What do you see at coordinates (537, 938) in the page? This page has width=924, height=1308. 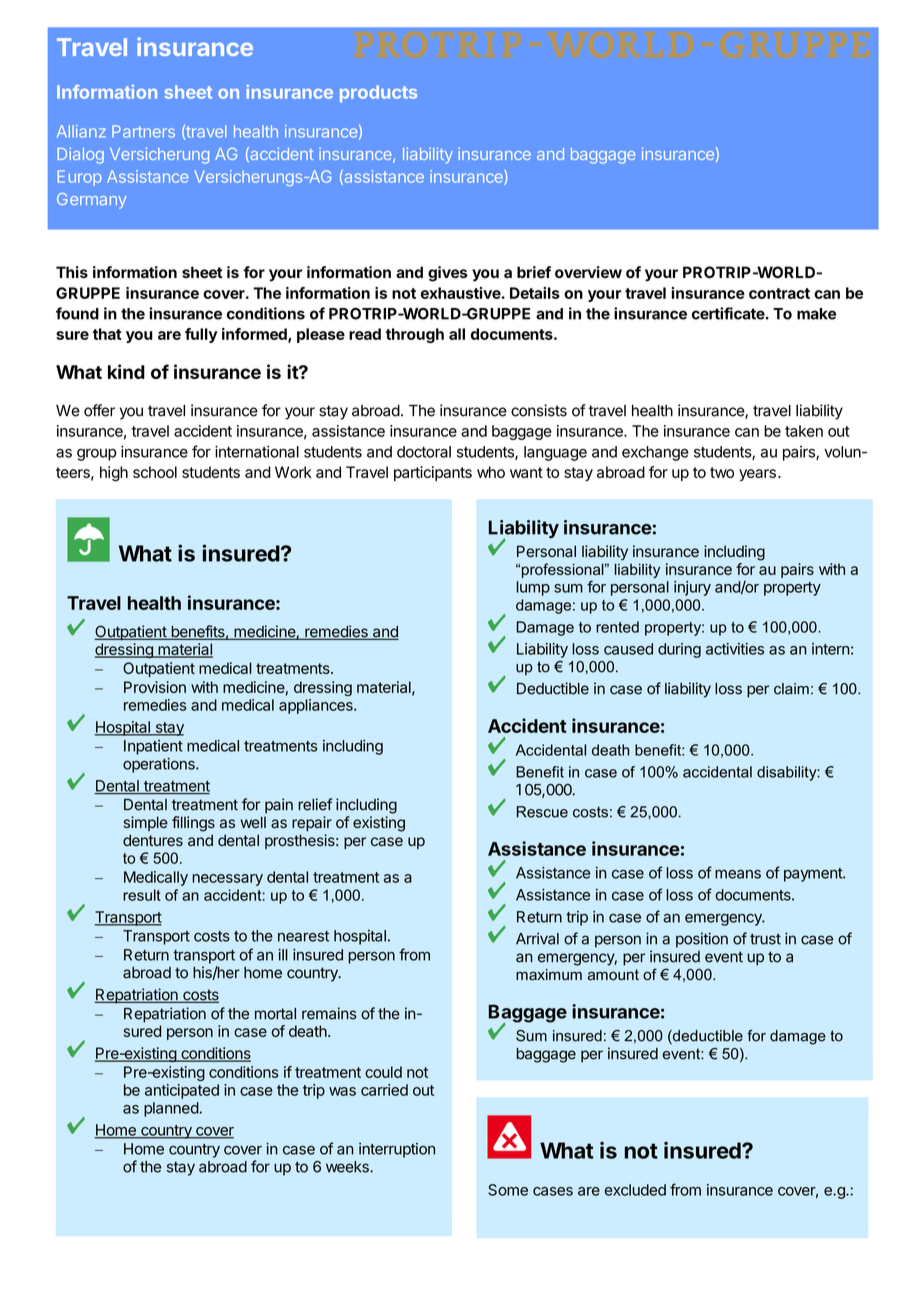 I see `Arrival` at bounding box center [537, 938].
